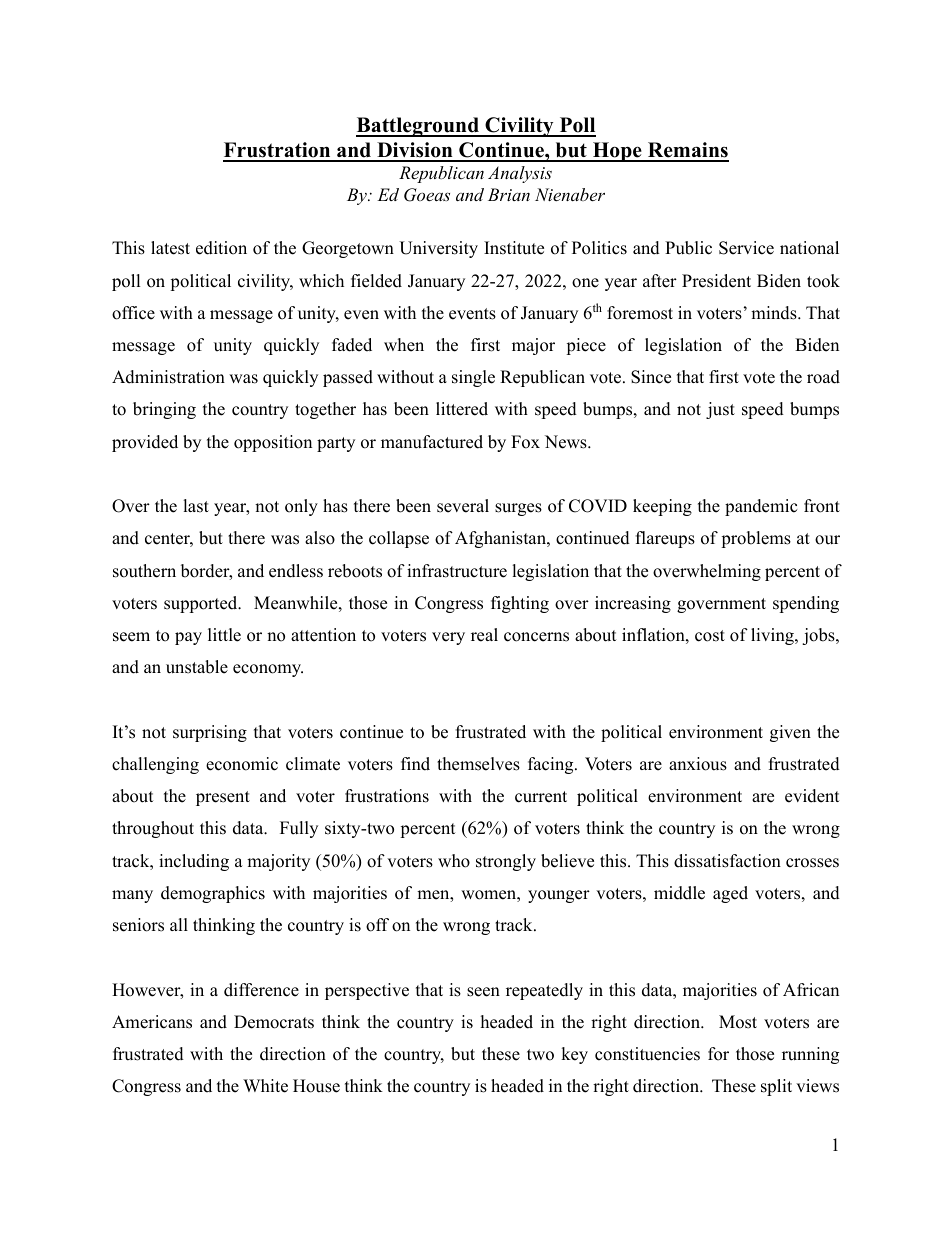 Image resolution: width=952 pixels, height=1233 pixels. What do you see at coordinates (773, 636) in the image?
I see `living` at bounding box center [773, 636].
